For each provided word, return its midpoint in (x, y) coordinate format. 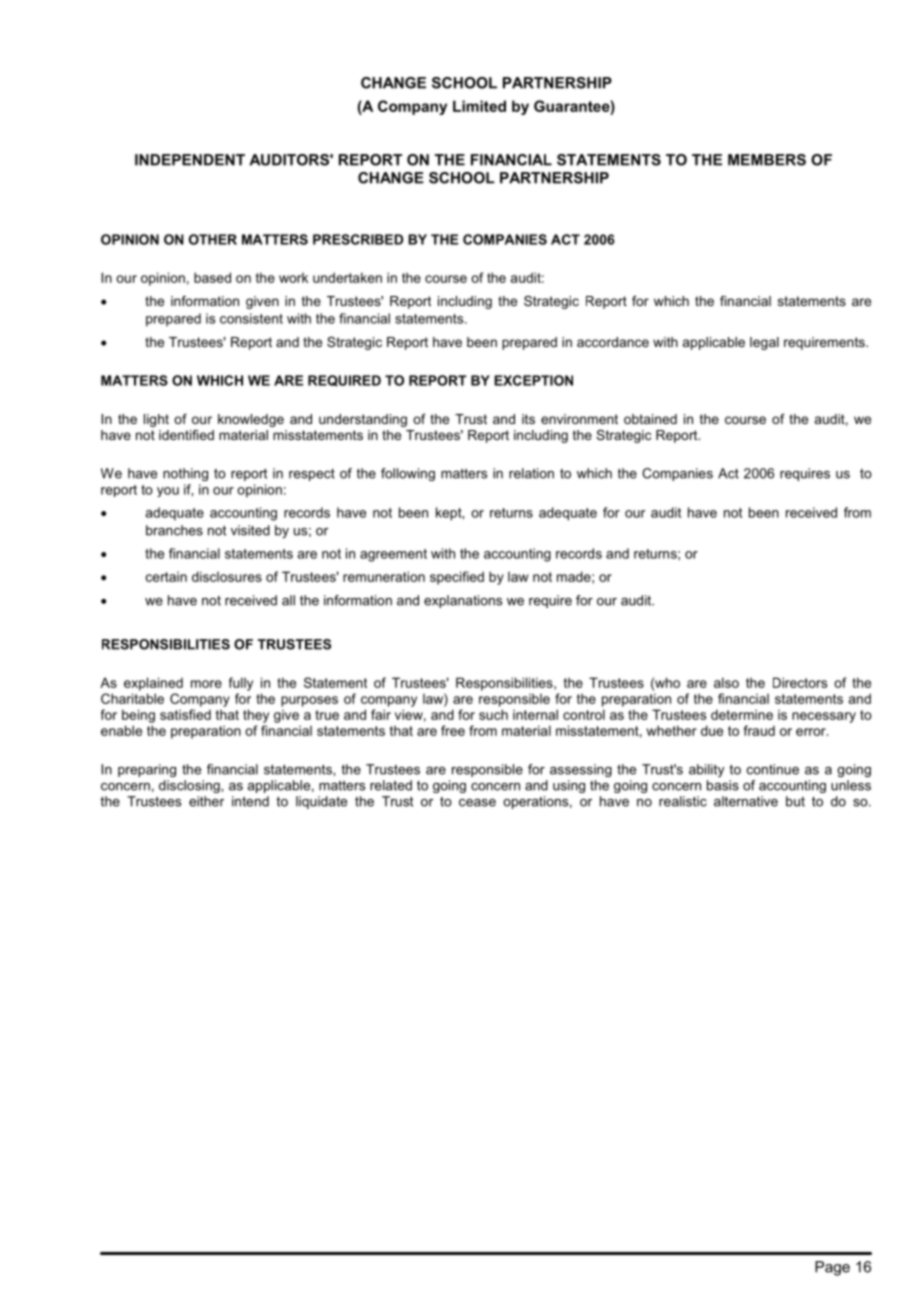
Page (832, 1268)
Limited (479, 106)
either (206, 801)
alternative (746, 801)
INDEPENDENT (190, 160)
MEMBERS (767, 160)
